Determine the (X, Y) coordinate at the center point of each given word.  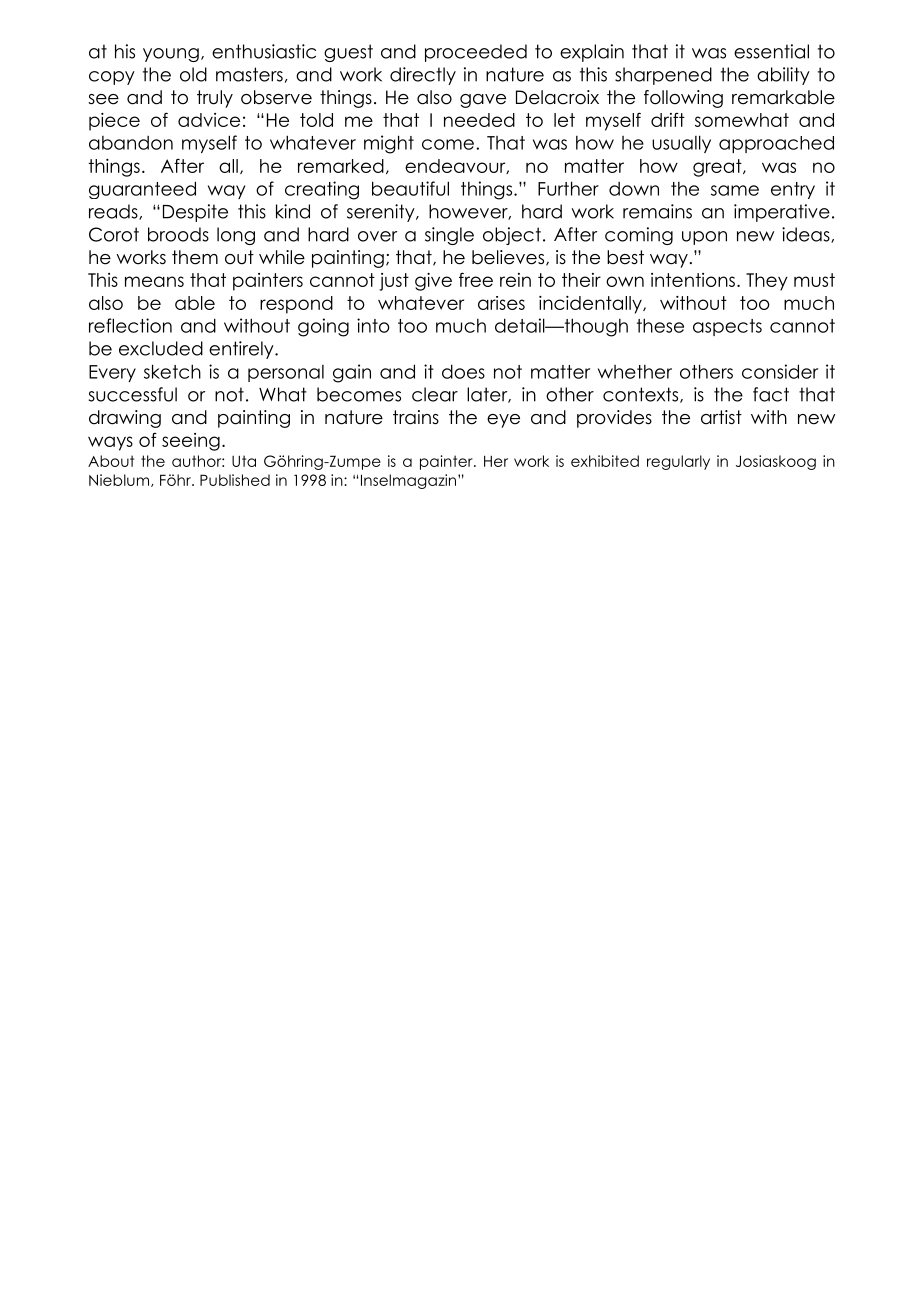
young (171, 55)
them (195, 257)
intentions (693, 280)
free (476, 279)
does (463, 371)
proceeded (476, 53)
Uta (244, 461)
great (718, 168)
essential (771, 51)
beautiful (410, 188)
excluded (161, 348)
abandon (131, 143)
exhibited (605, 461)
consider (780, 371)
